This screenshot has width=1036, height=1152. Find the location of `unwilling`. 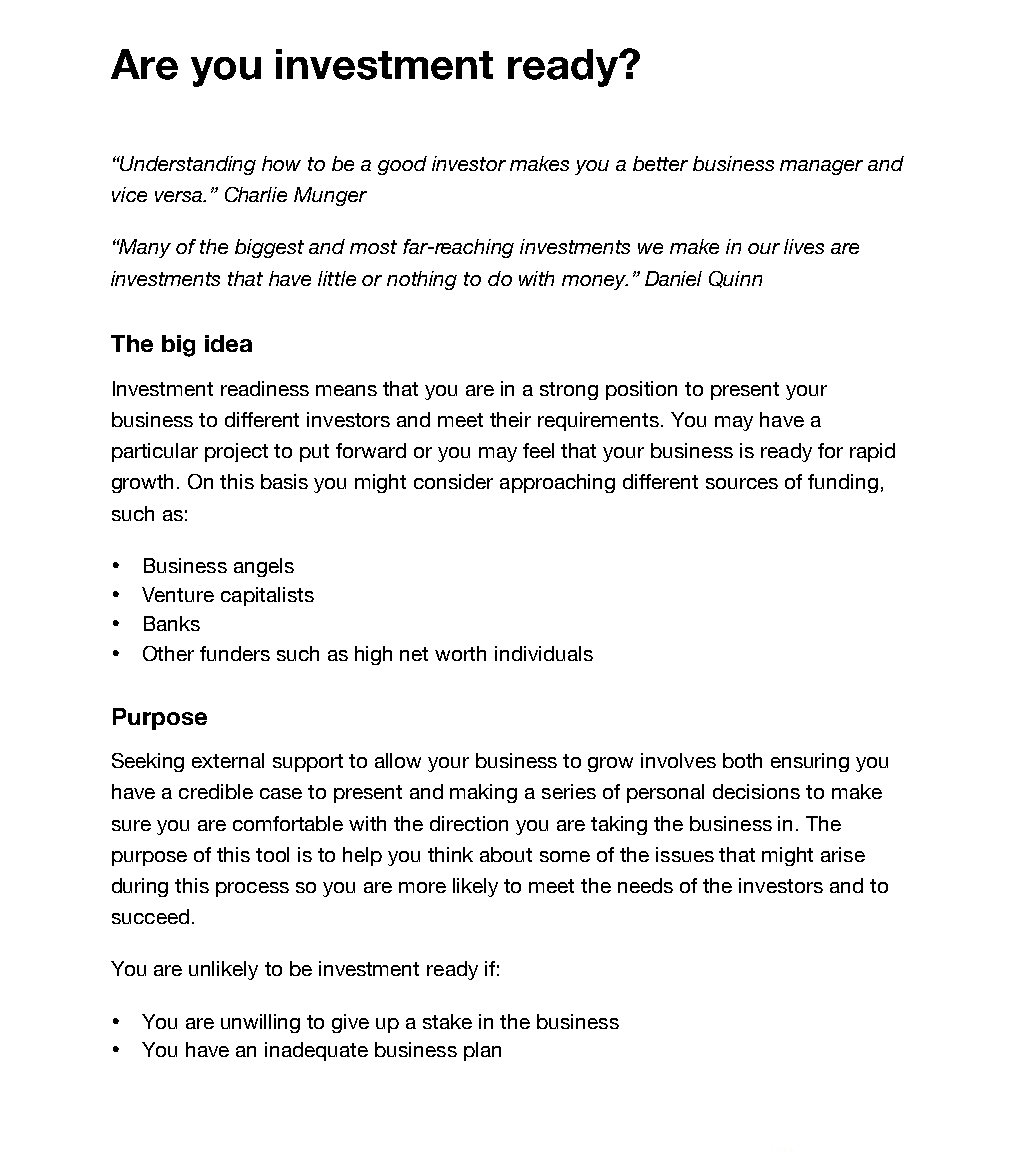

unwilling is located at coordinates (260, 1023).
